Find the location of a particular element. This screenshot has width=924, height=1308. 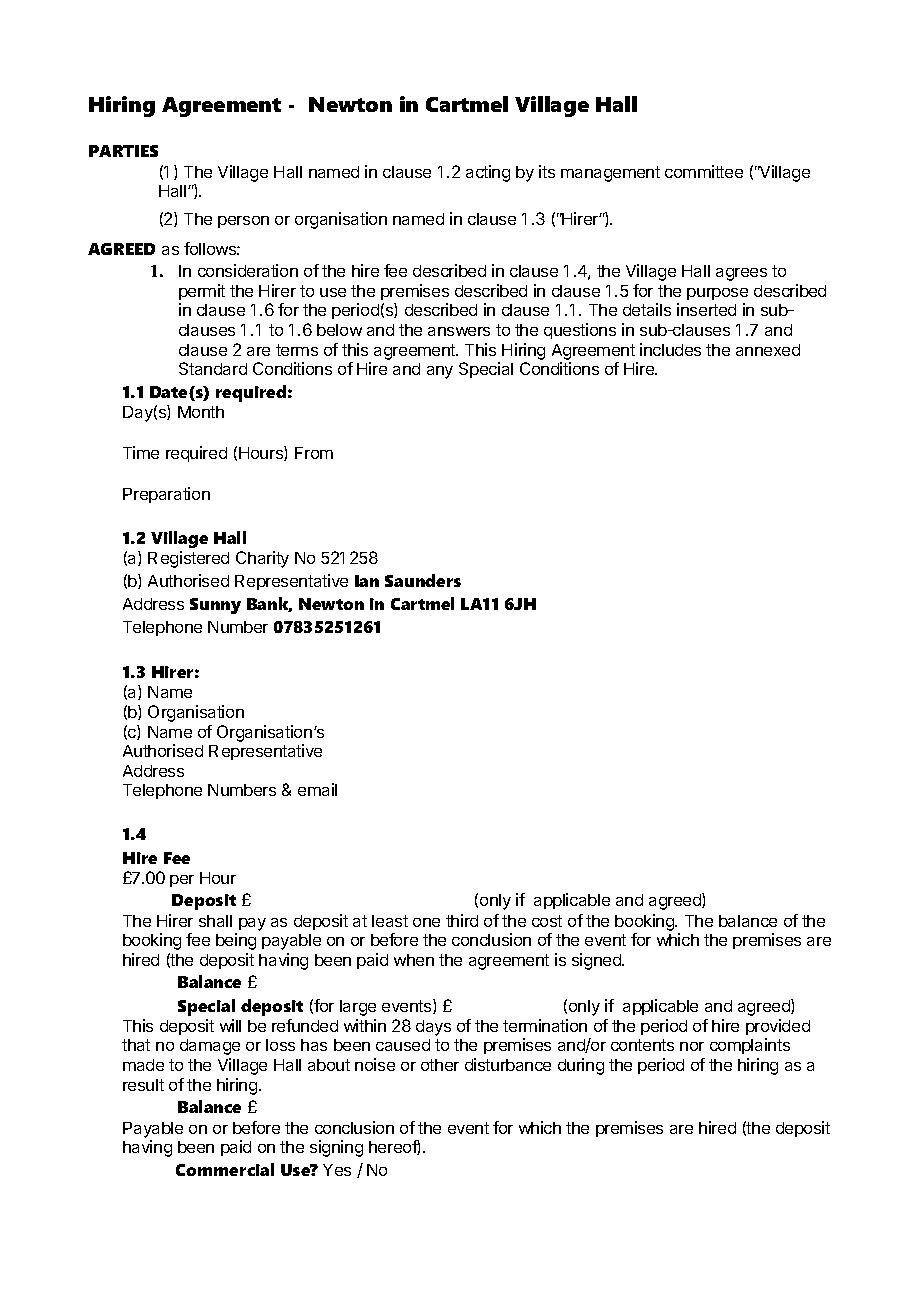

acting is located at coordinates (488, 173).
